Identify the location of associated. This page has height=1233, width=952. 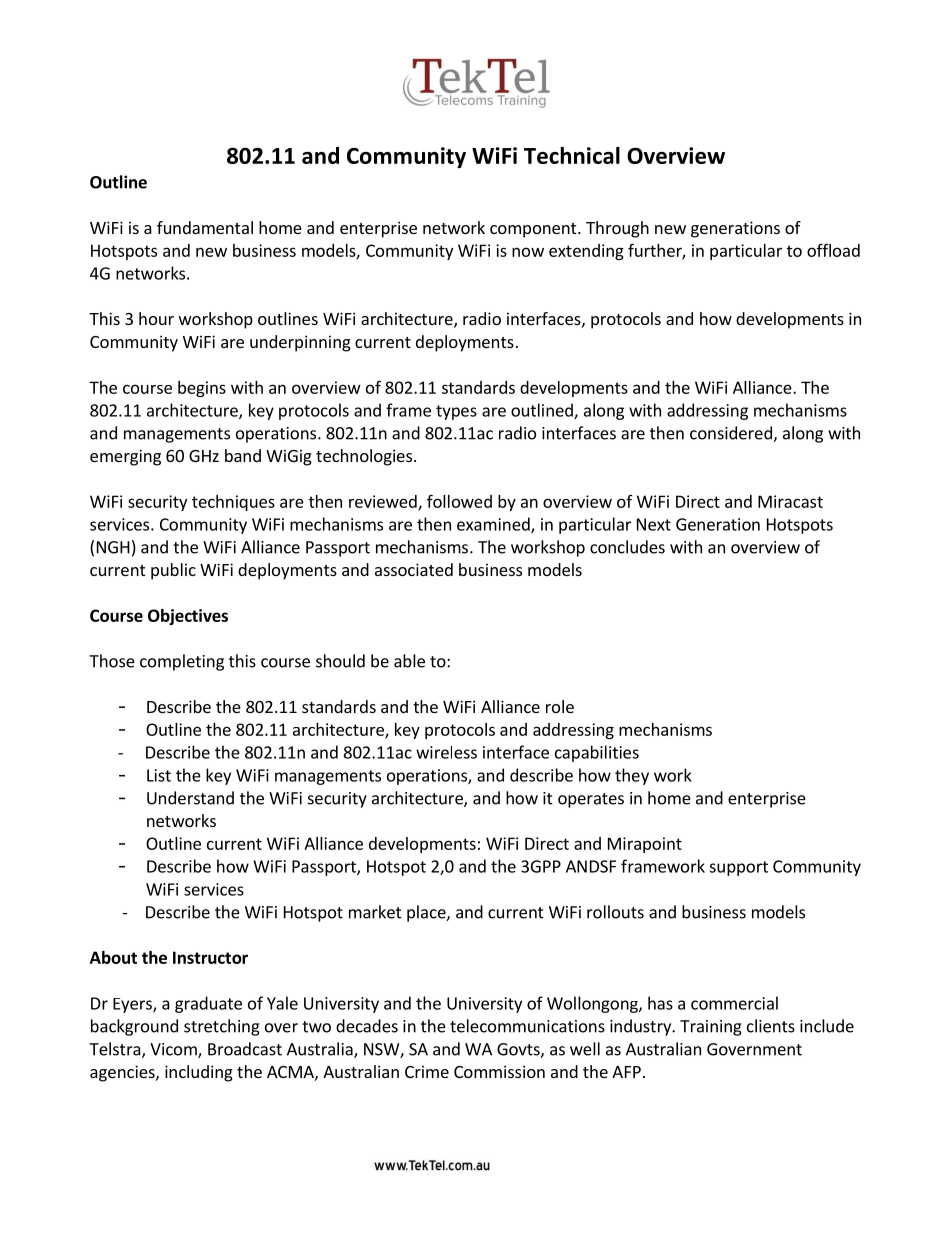
(414, 569).
